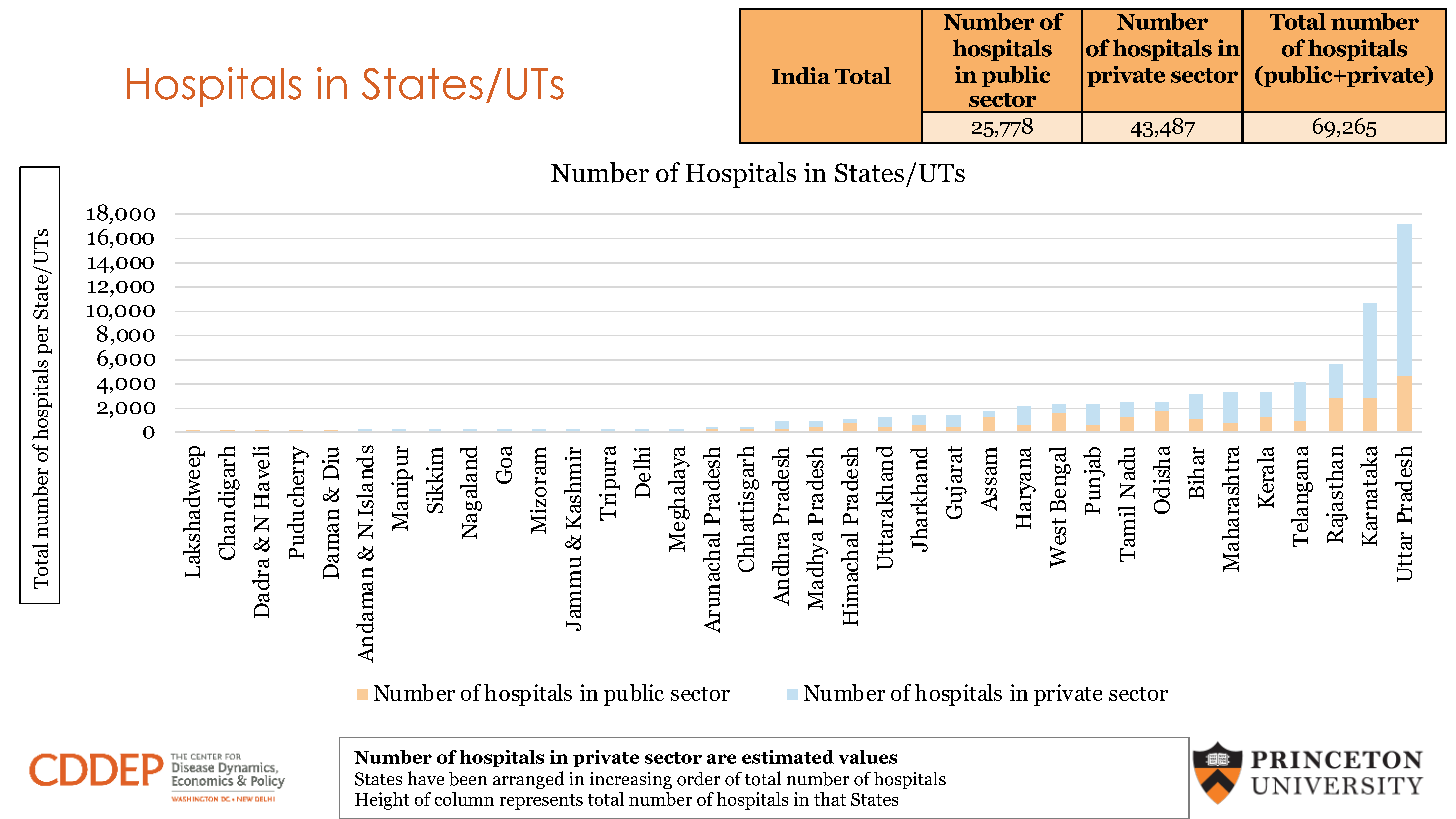  What do you see at coordinates (801, 75) in the page?
I see `India` at bounding box center [801, 75].
